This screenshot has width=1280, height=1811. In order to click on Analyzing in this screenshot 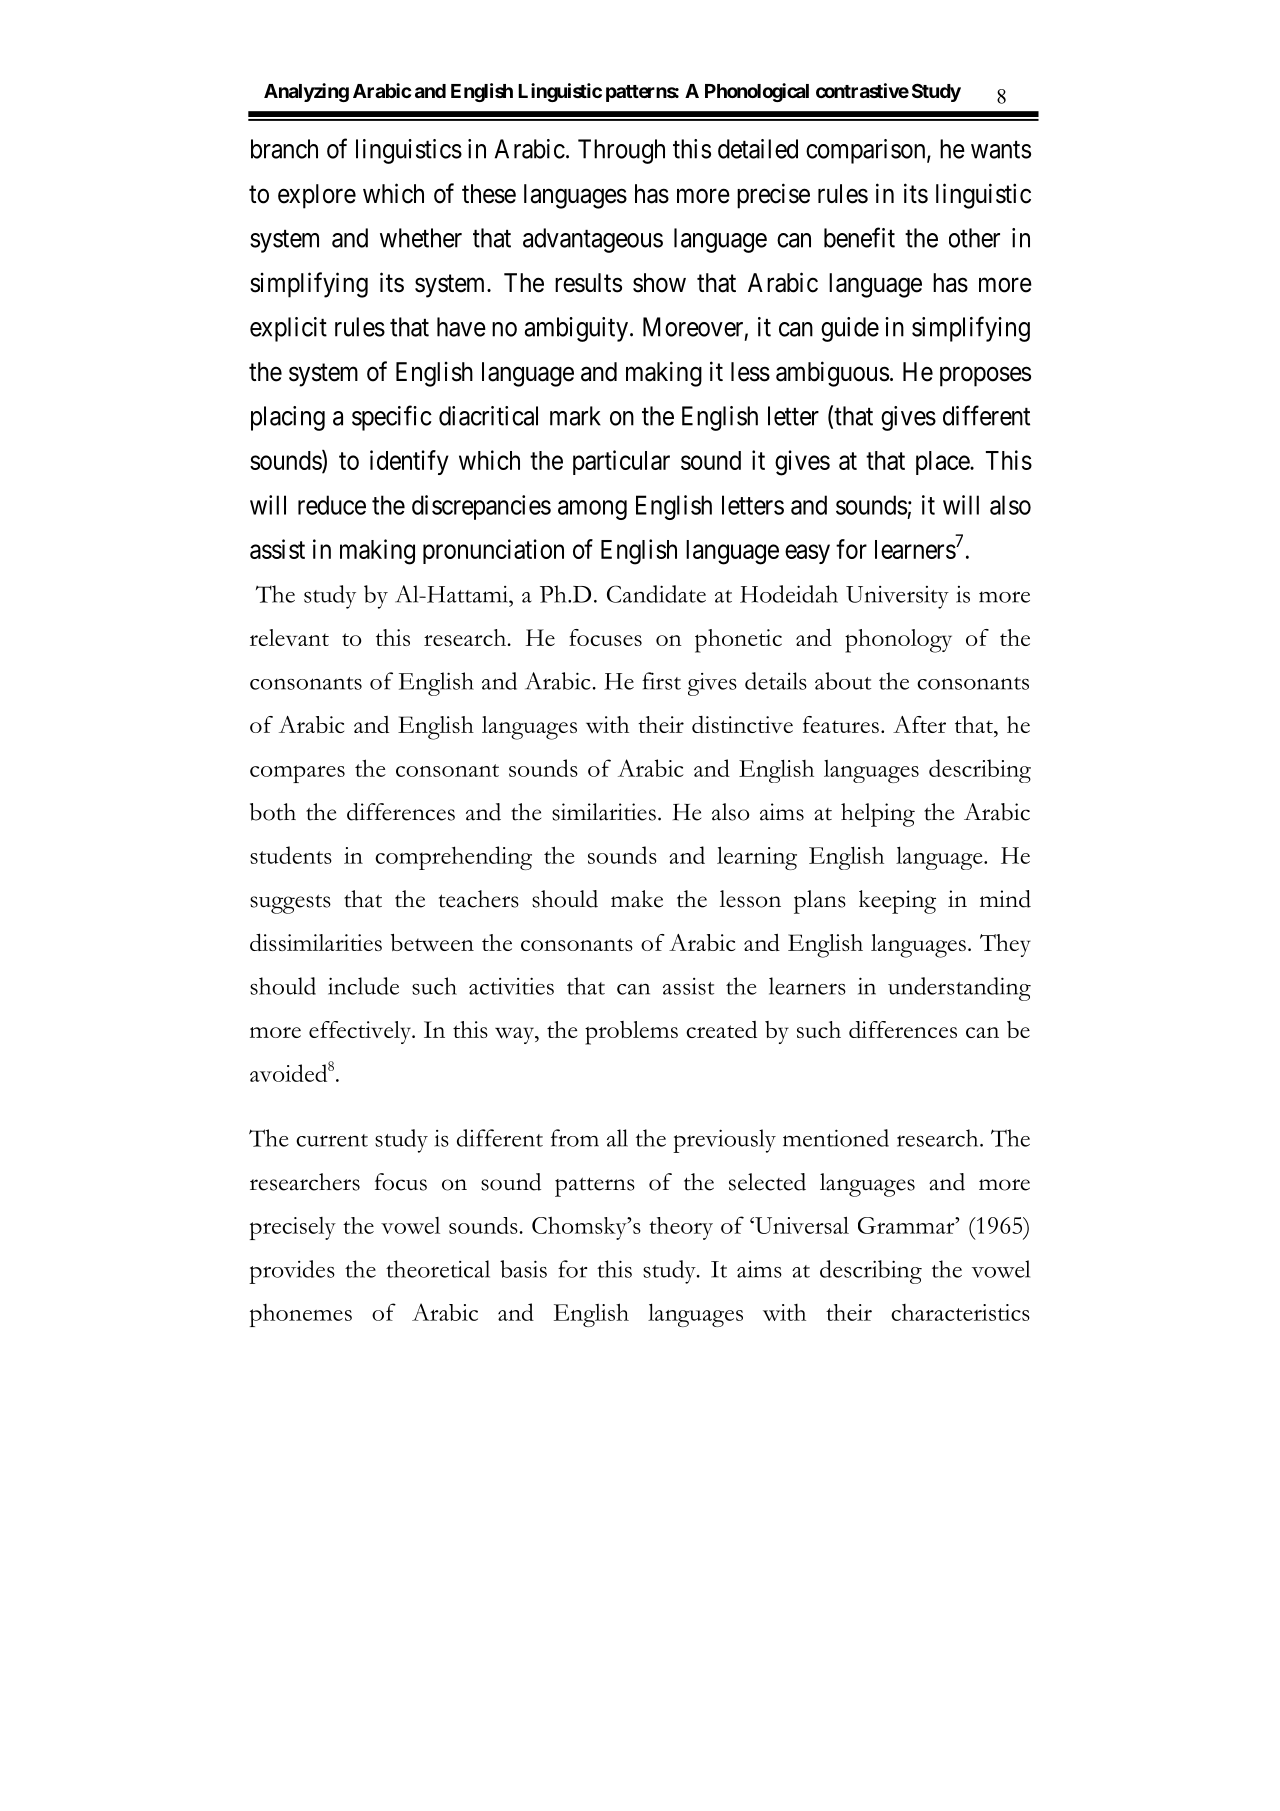, I will do `click(306, 92)`.
